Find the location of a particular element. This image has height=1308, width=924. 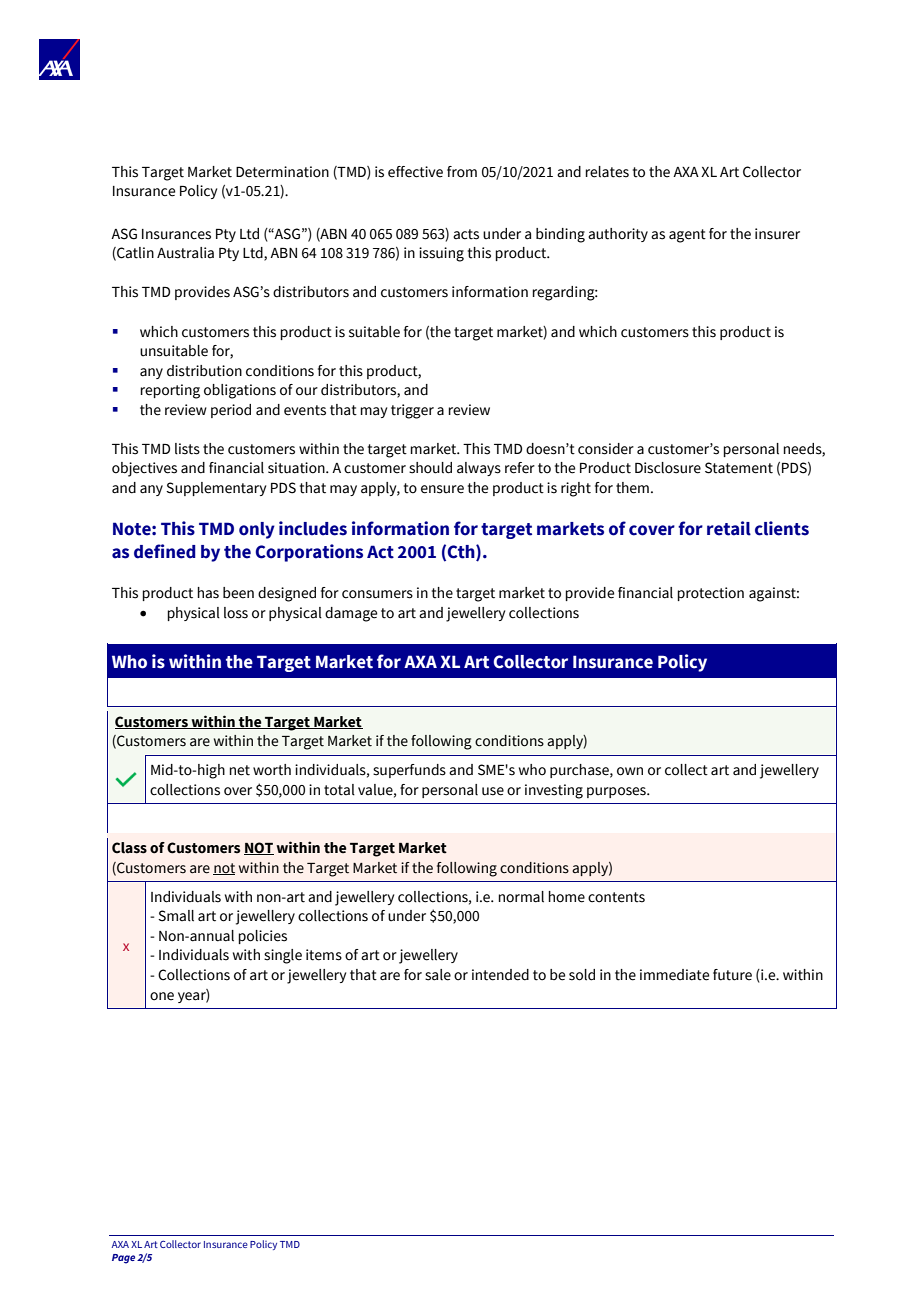

Australia is located at coordinates (185, 253).
